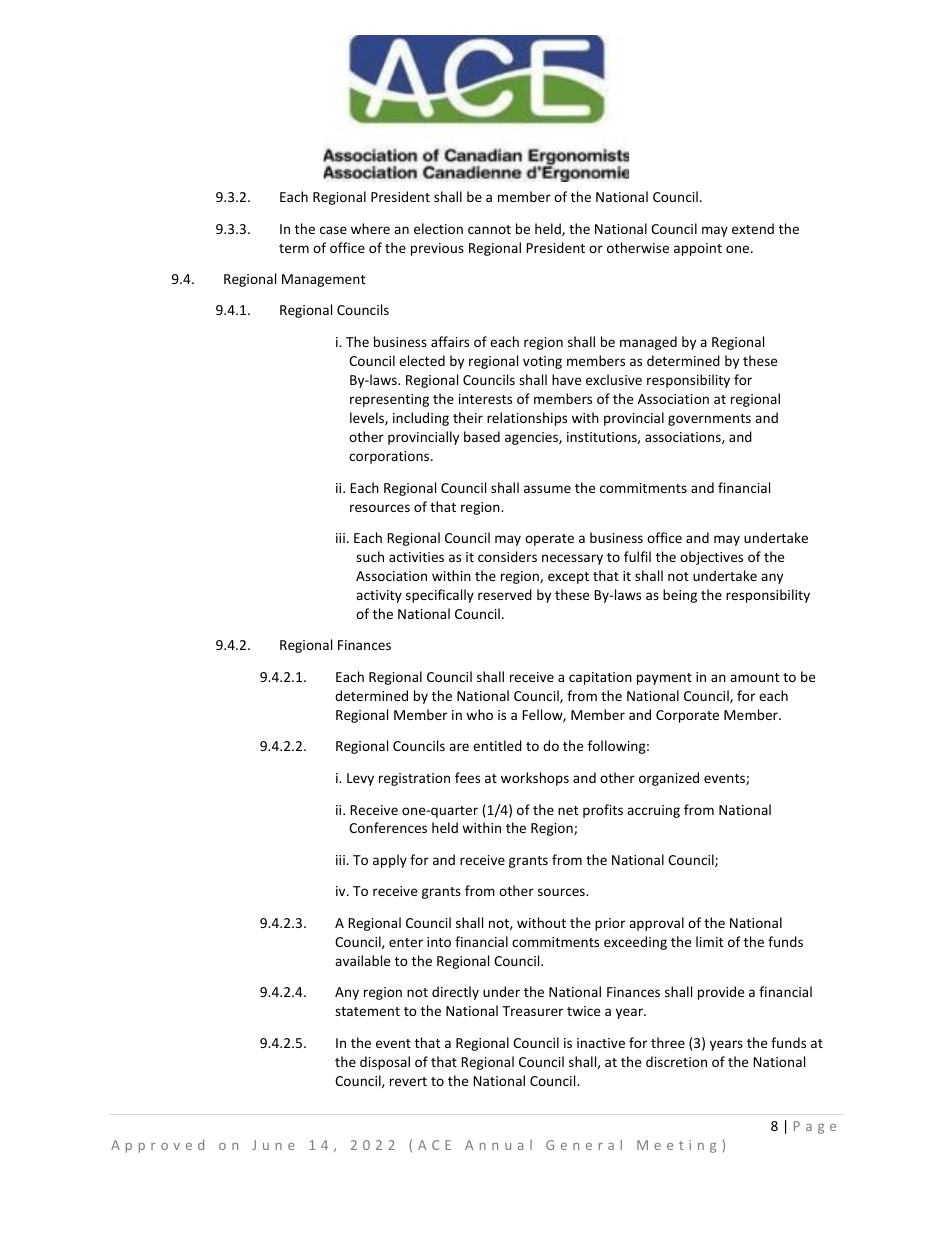 Image resolution: width=952 pixels, height=1233 pixels. I want to click on governments, so click(709, 420).
